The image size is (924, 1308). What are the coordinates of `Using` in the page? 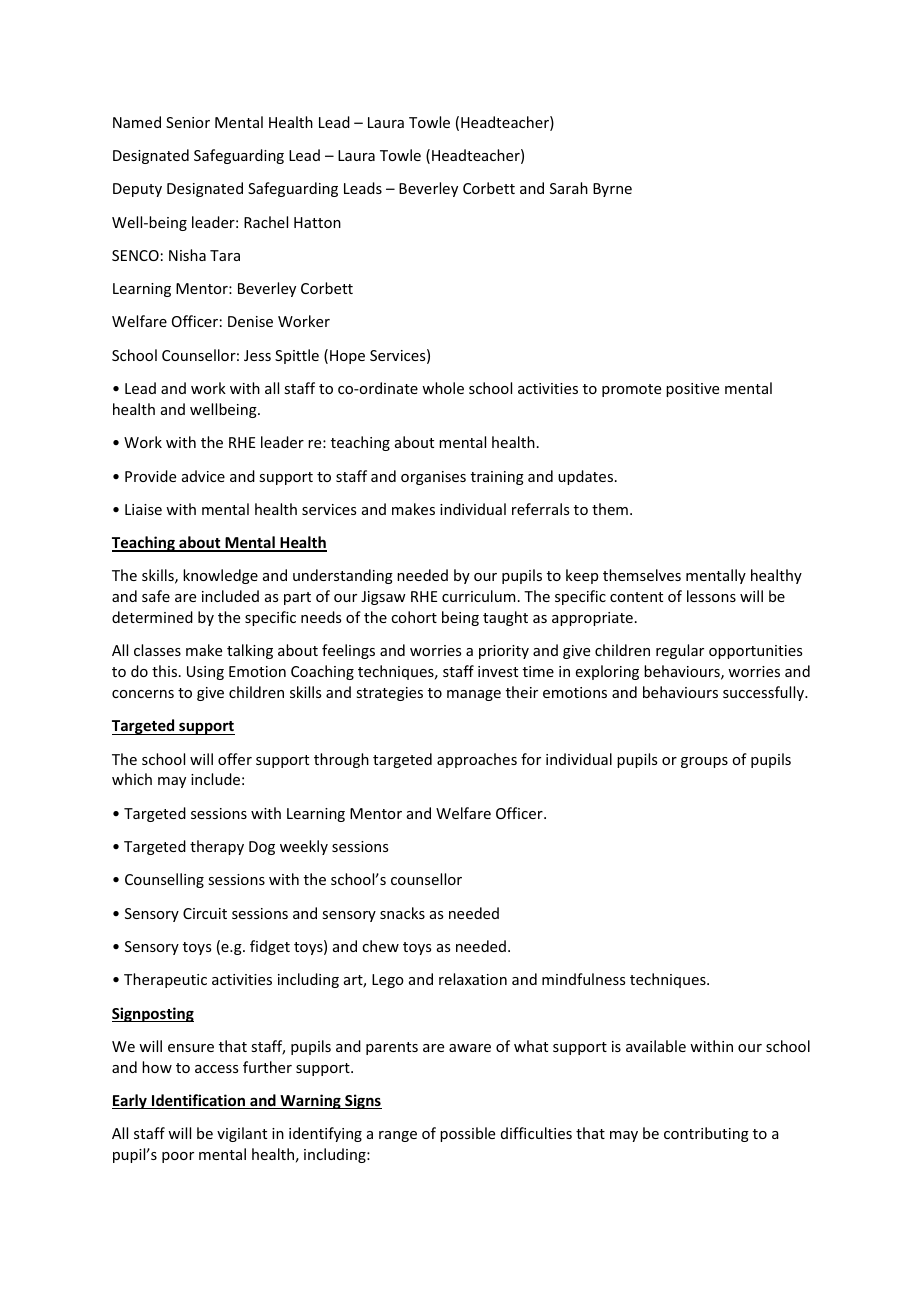 It's located at (205, 673).
